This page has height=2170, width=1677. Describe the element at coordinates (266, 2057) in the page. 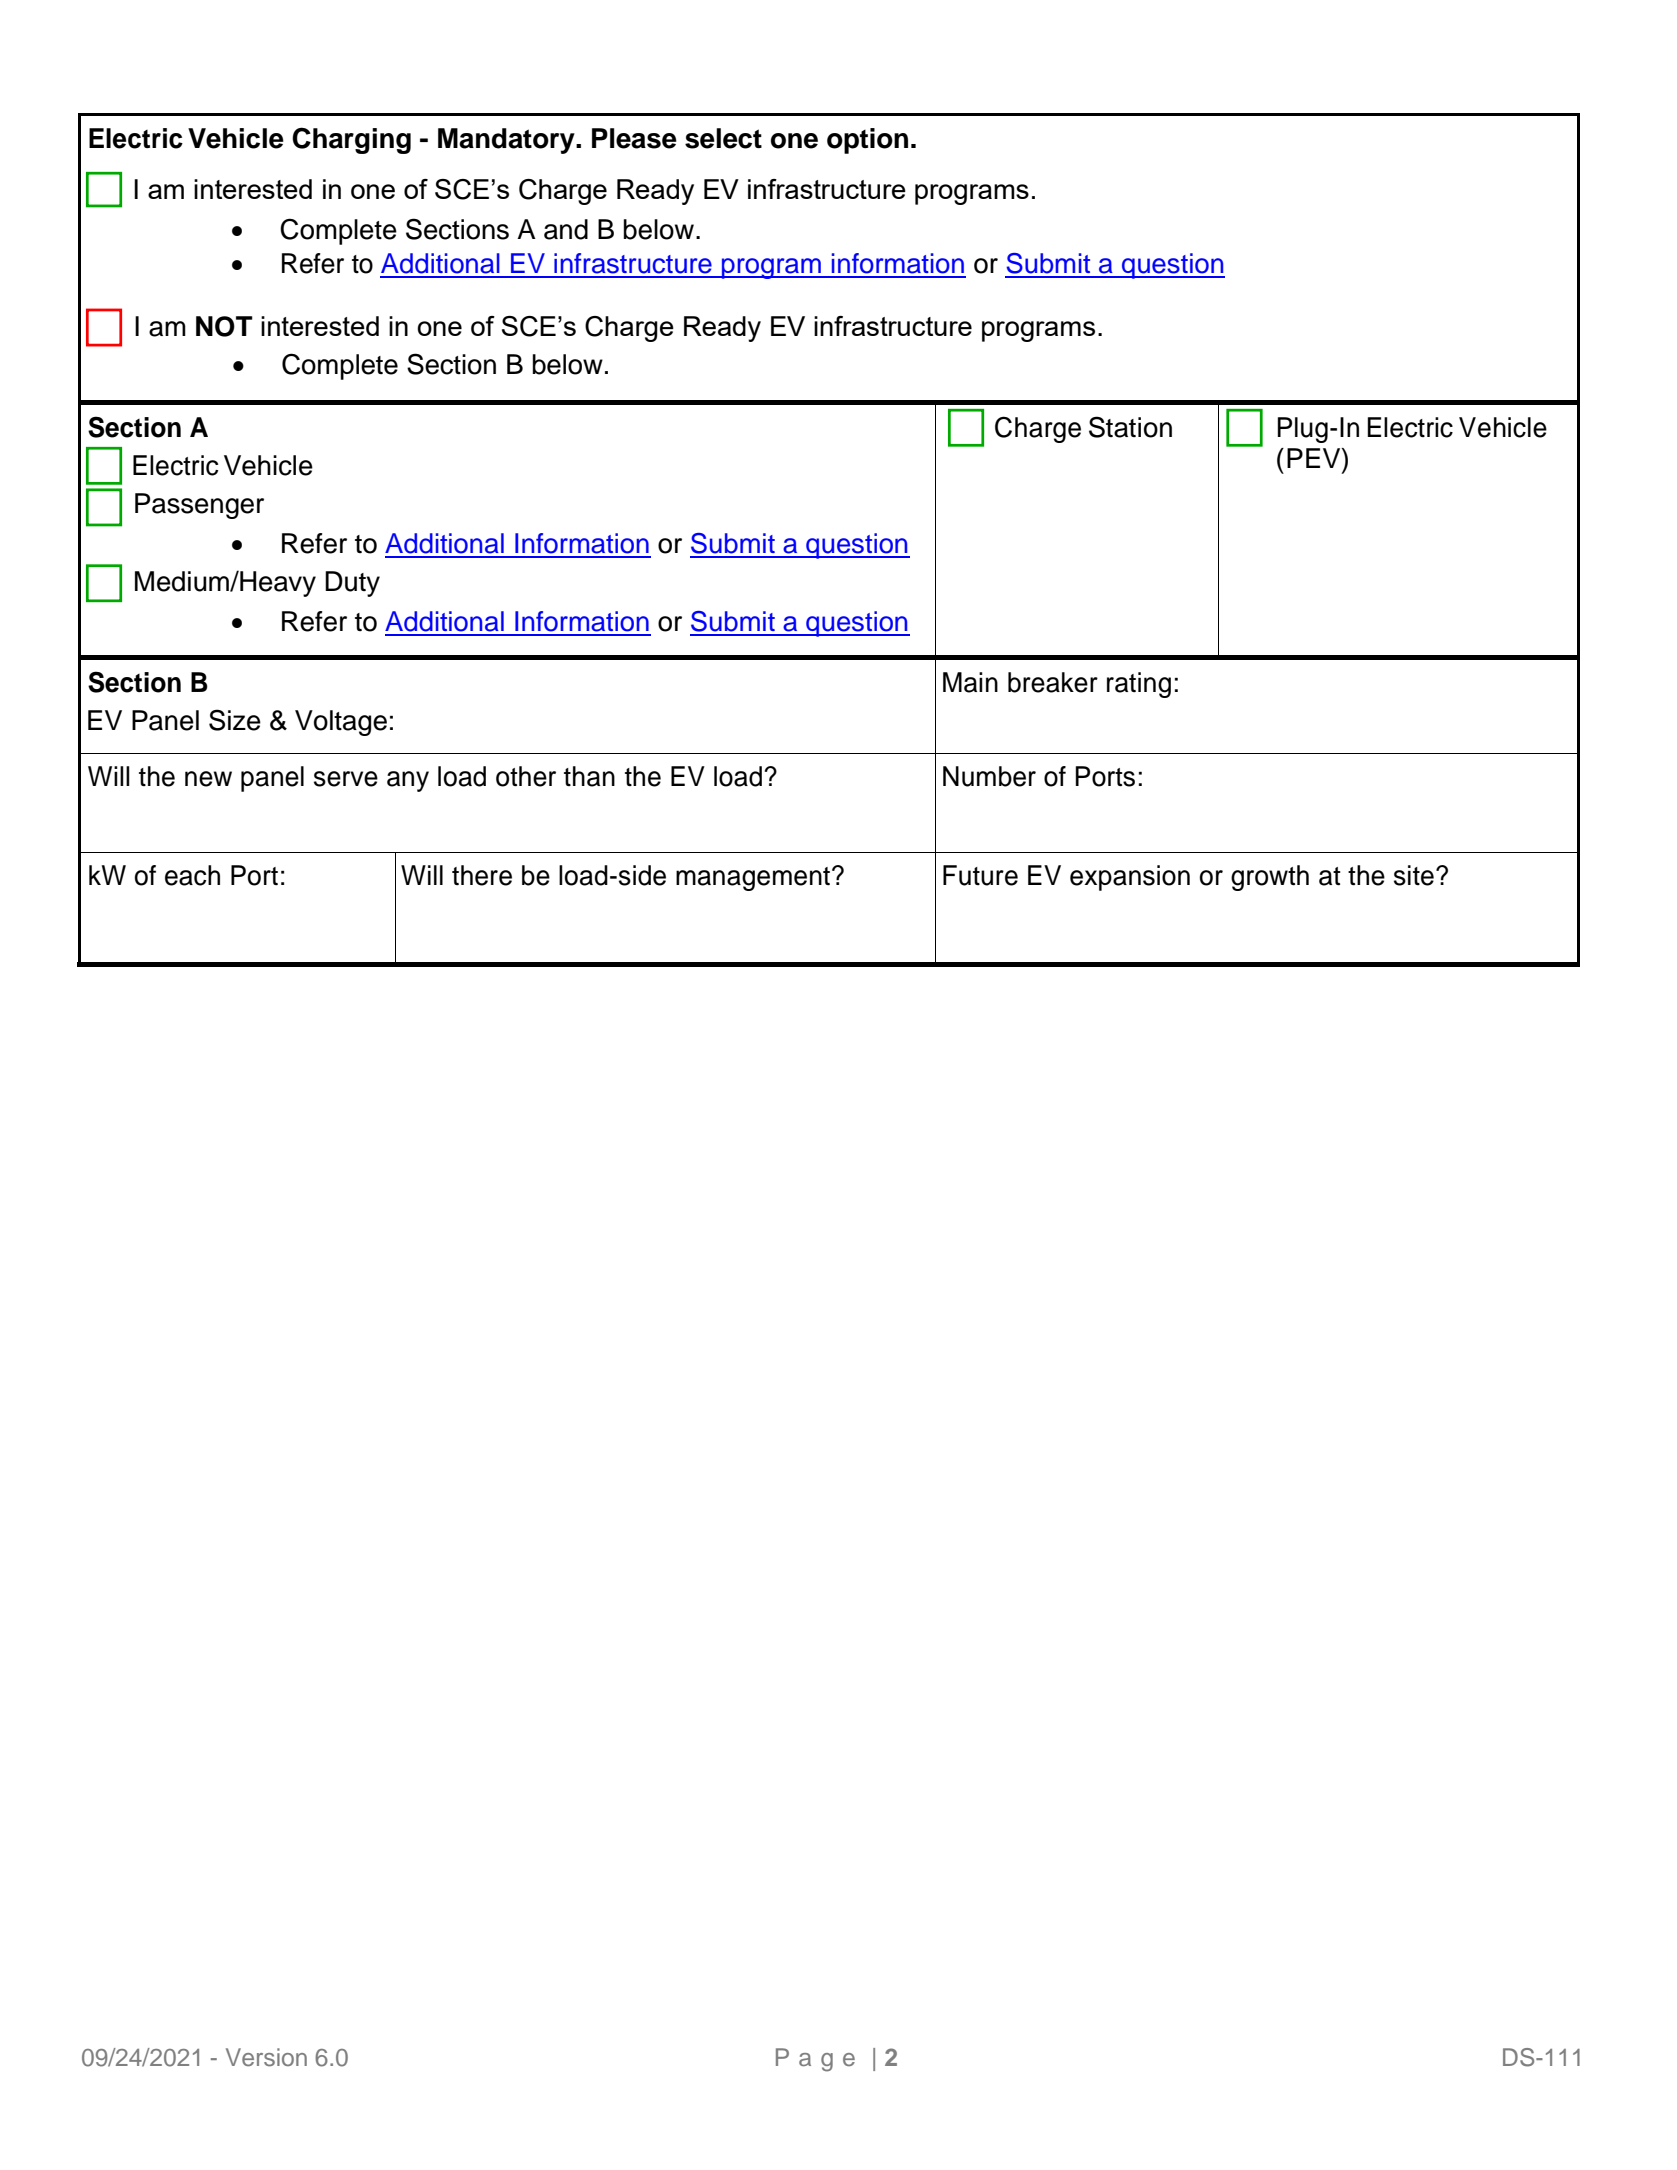

I see `Version` at that location.
